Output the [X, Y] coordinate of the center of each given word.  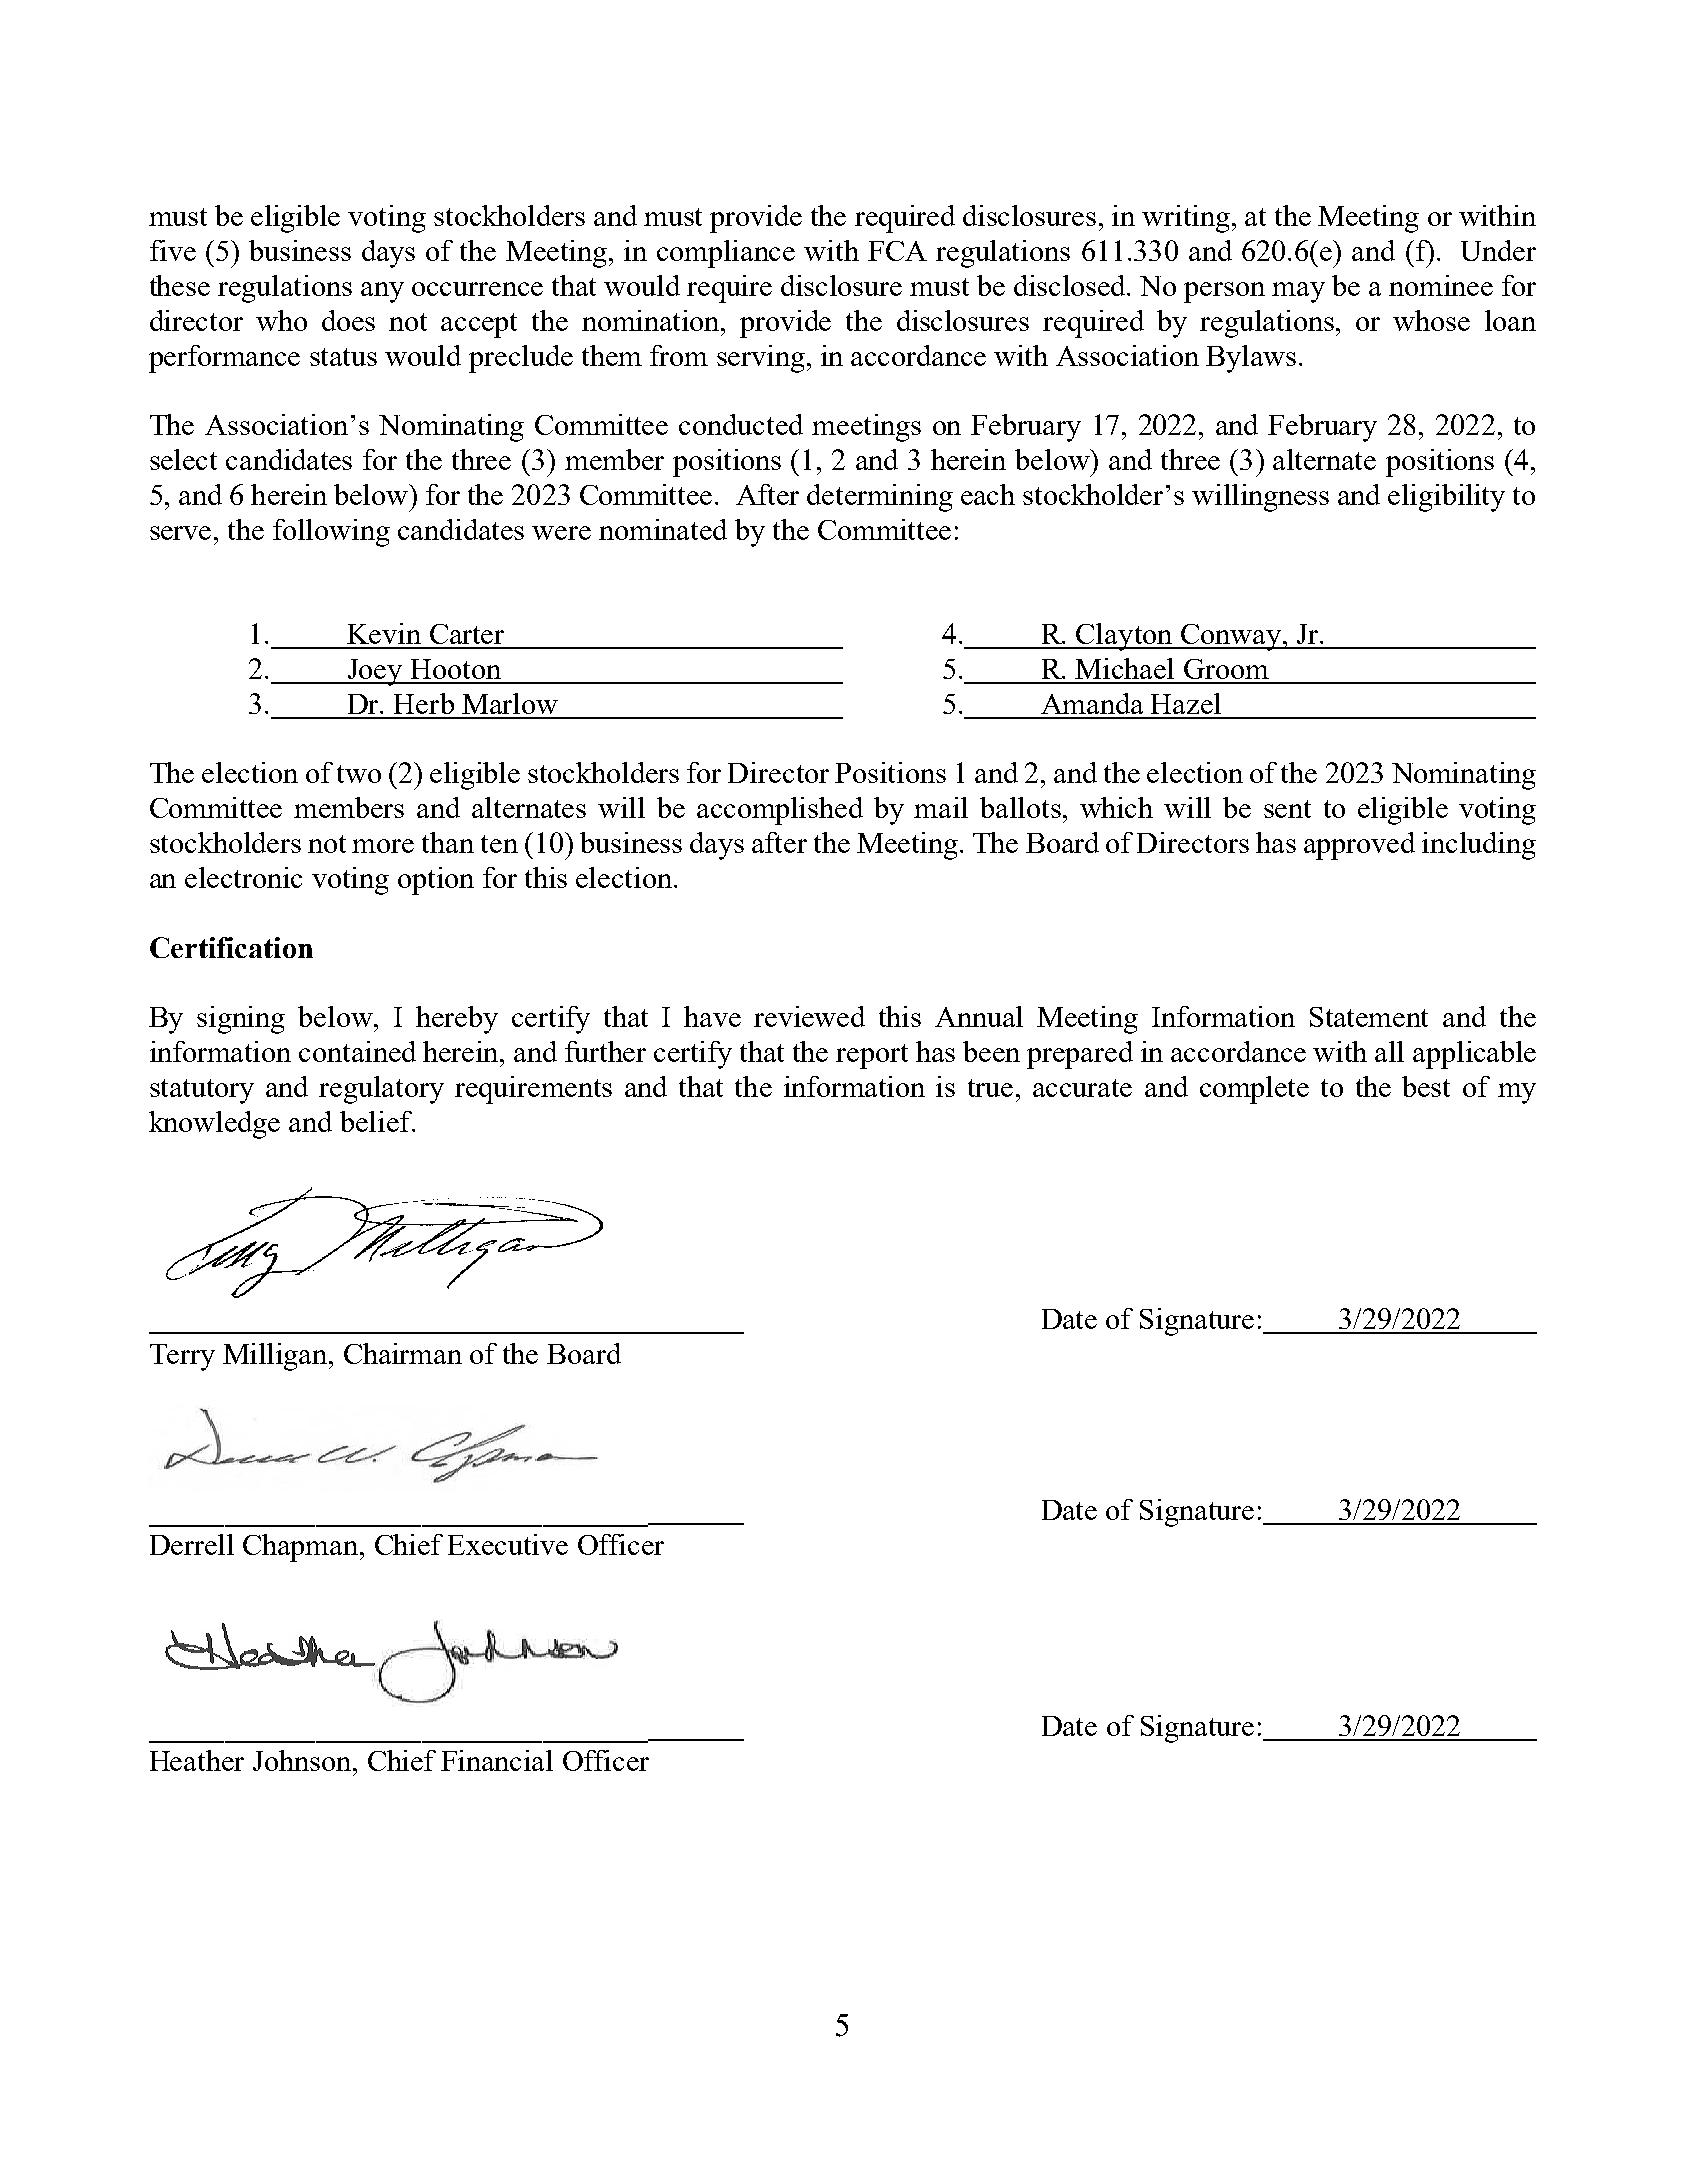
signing [241, 1020]
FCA [897, 251]
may [1298, 292]
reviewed [809, 1016]
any [382, 292]
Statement [1369, 1017]
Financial [497, 1760]
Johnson [303, 1760]
